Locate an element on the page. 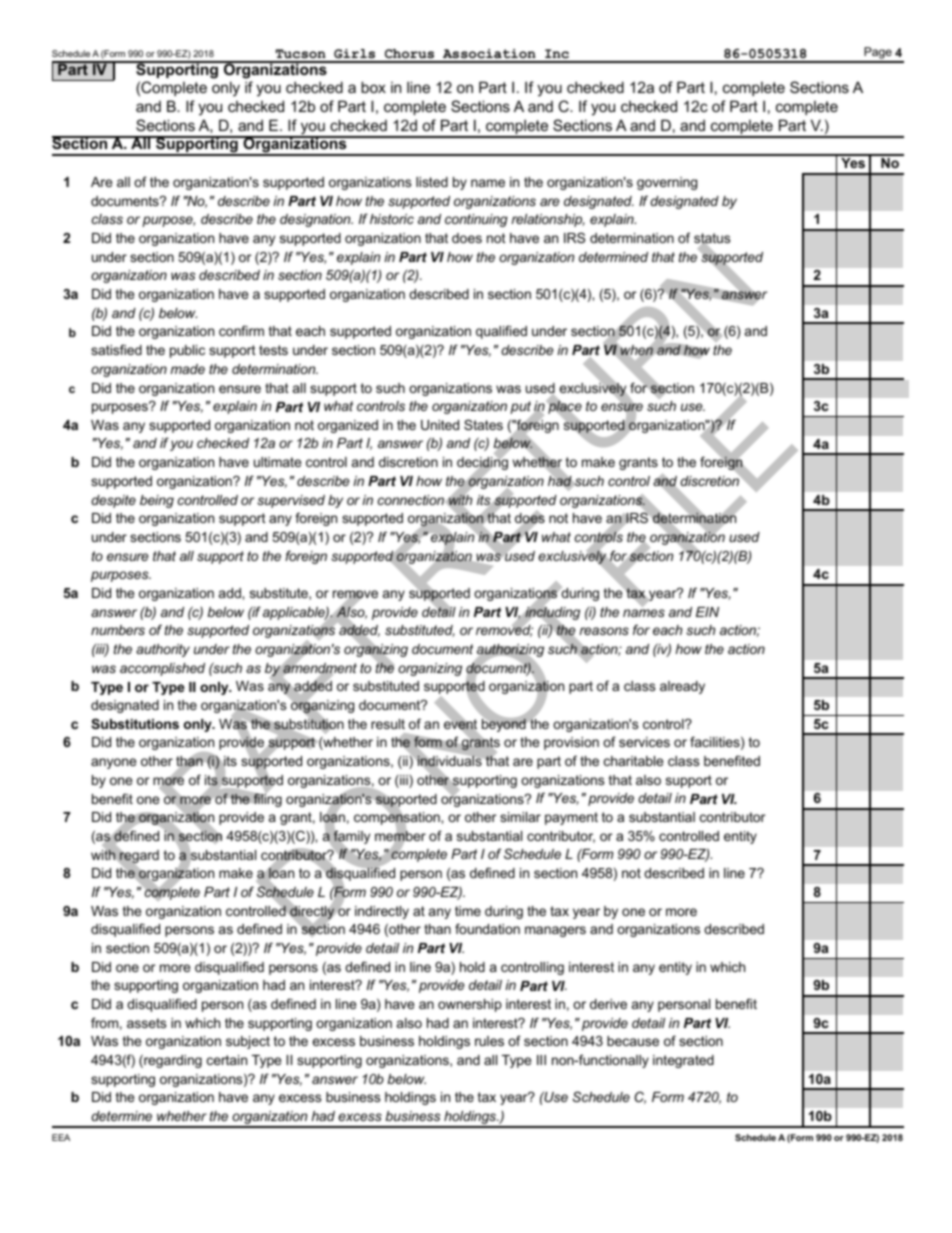 Image resolution: width=952 pixels, height=1233 pixels. numbers is located at coordinates (118, 630).
